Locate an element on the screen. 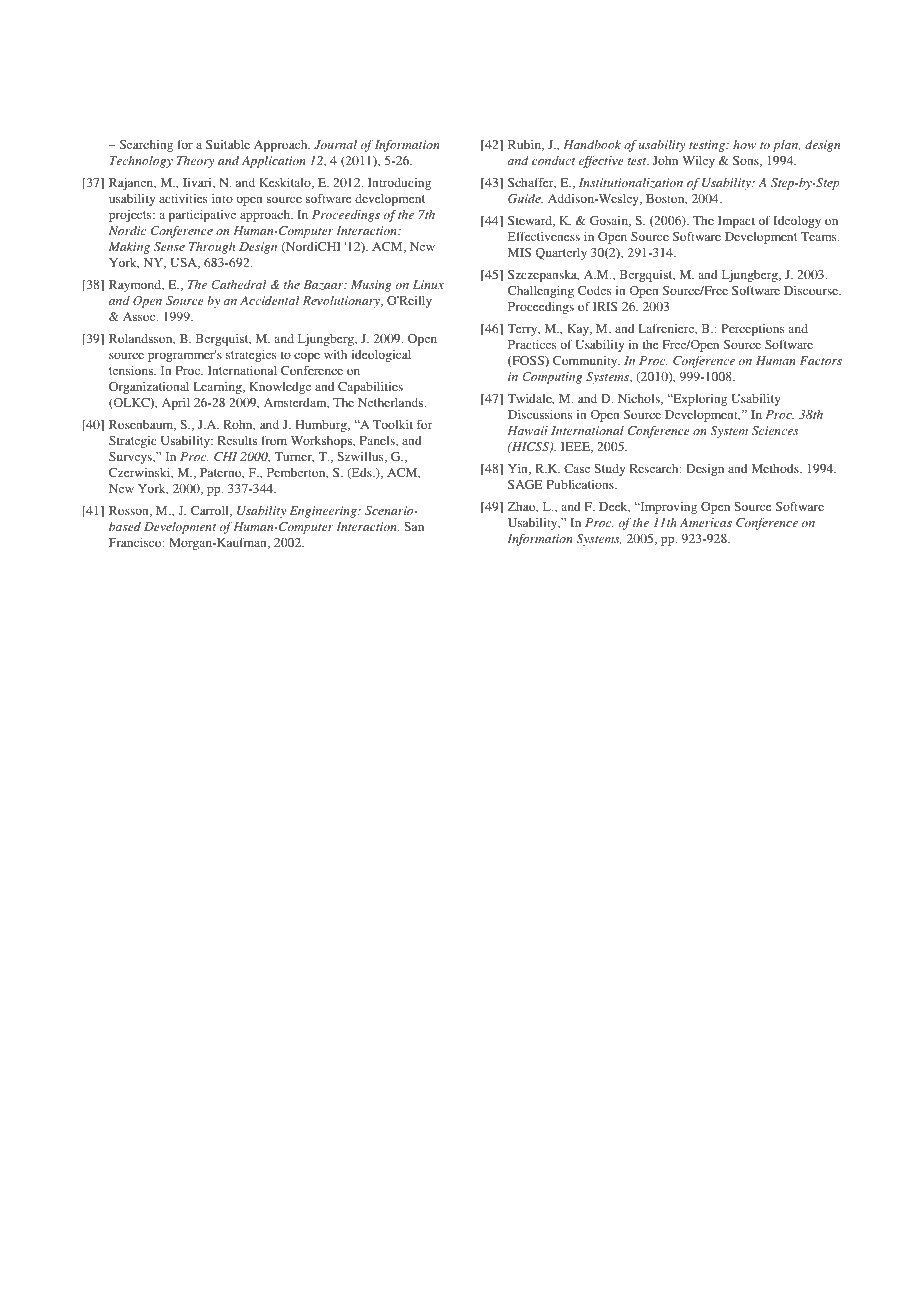 This screenshot has height=1308, width=924. conduct is located at coordinates (553, 160).
